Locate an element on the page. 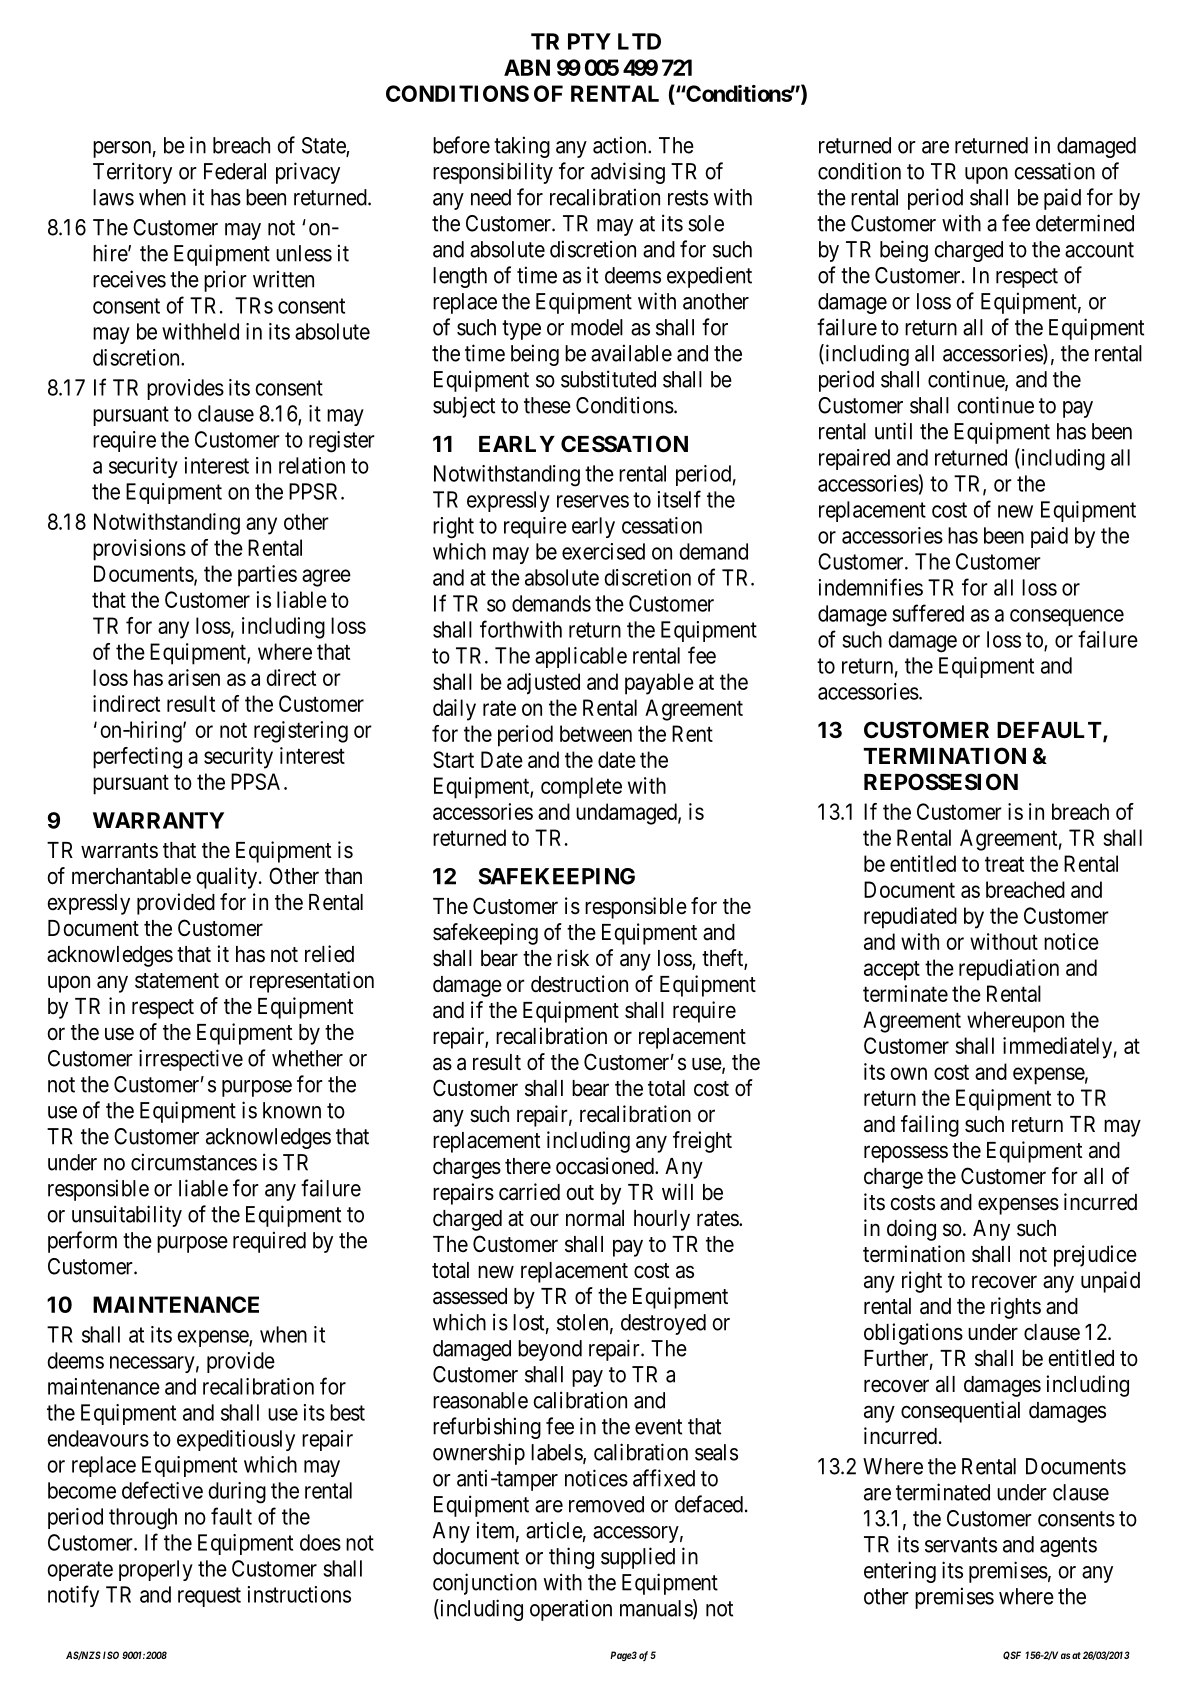  servants is located at coordinates (961, 1545).
